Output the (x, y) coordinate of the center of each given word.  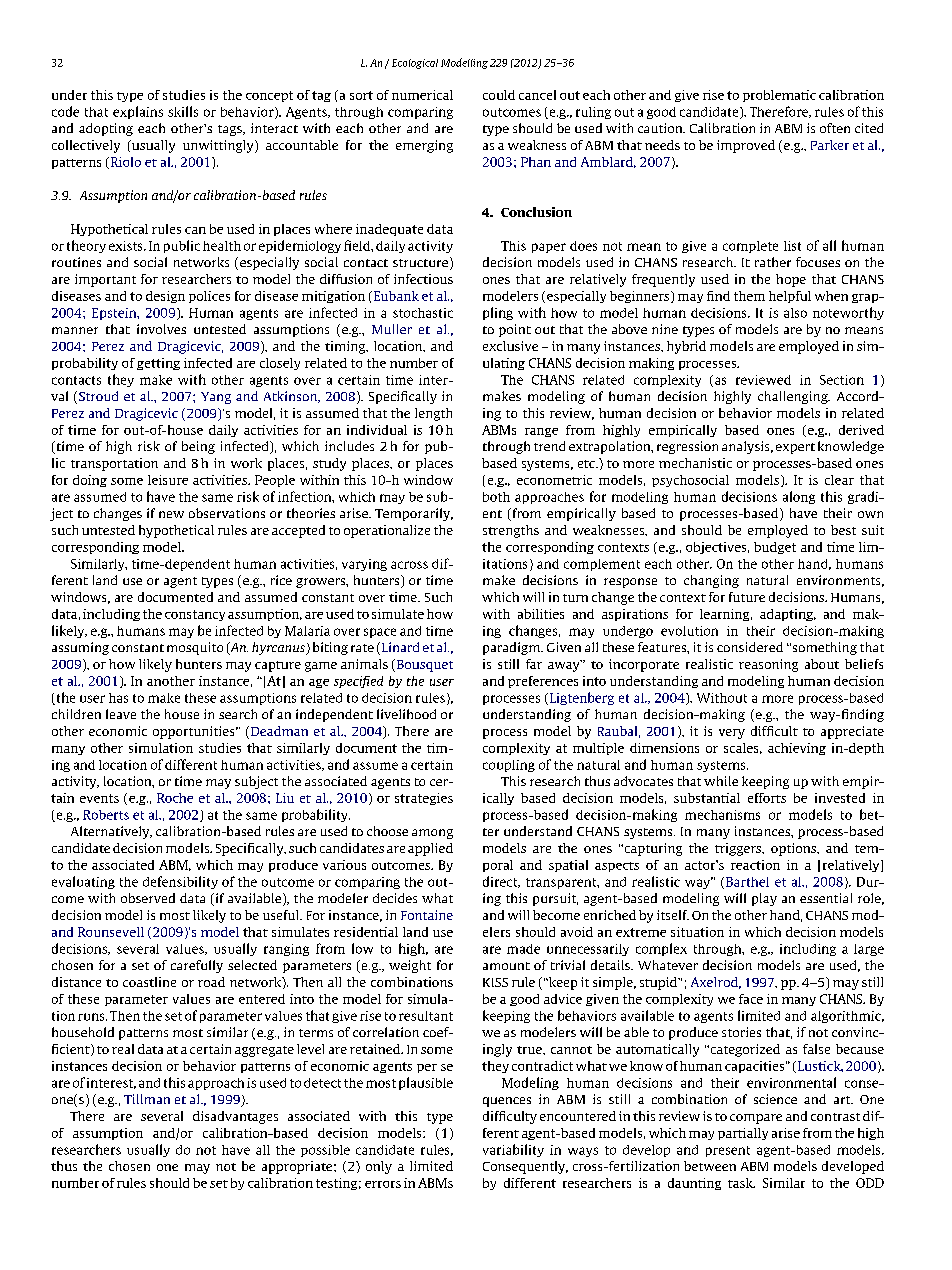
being (198, 447)
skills (183, 111)
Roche (175, 798)
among (432, 834)
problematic (779, 96)
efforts (767, 798)
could (499, 95)
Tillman (147, 1099)
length (433, 414)
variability (513, 1150)
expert (795, 448)
